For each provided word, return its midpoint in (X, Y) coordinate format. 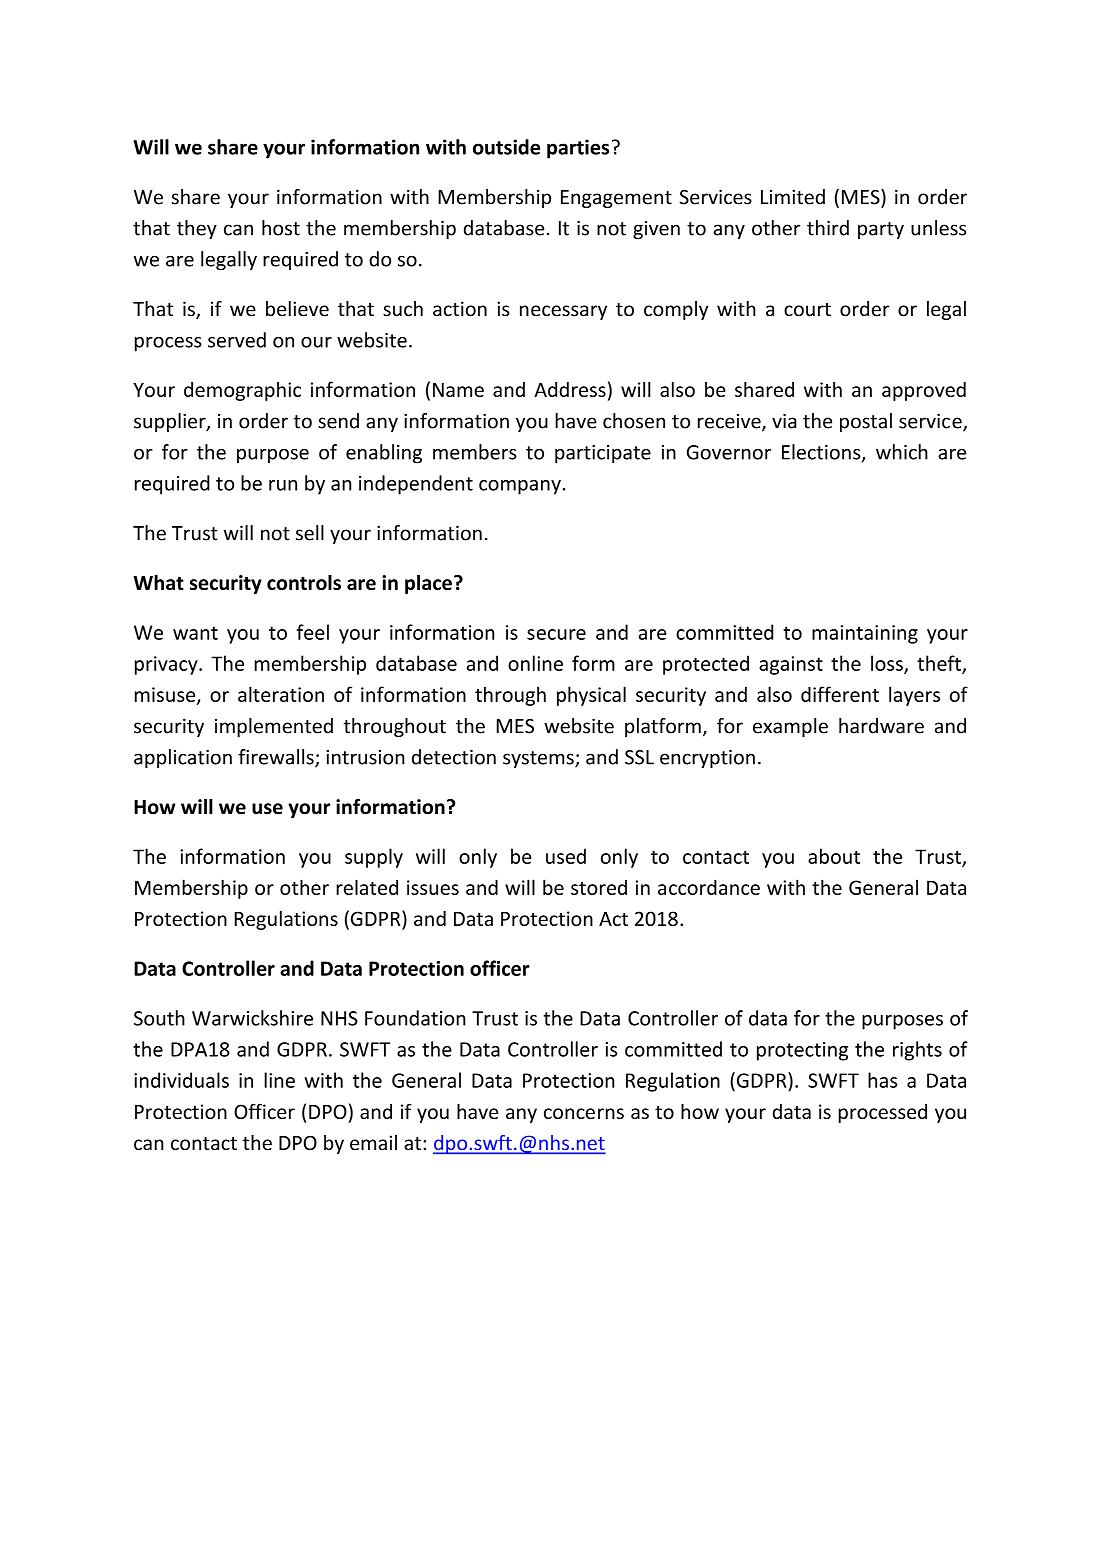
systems (539, 759)
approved (924, 391)
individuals (181, 1080)
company (520, 487)
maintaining (865, 634)
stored (599, 887)
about (834, 856)
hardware (881, 726)
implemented (274, 727)
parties (578, 149)
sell (310, 533)
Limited (793, 197)
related (367, 887)
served (237, 340)
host (281, 228)
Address (570, 389)
